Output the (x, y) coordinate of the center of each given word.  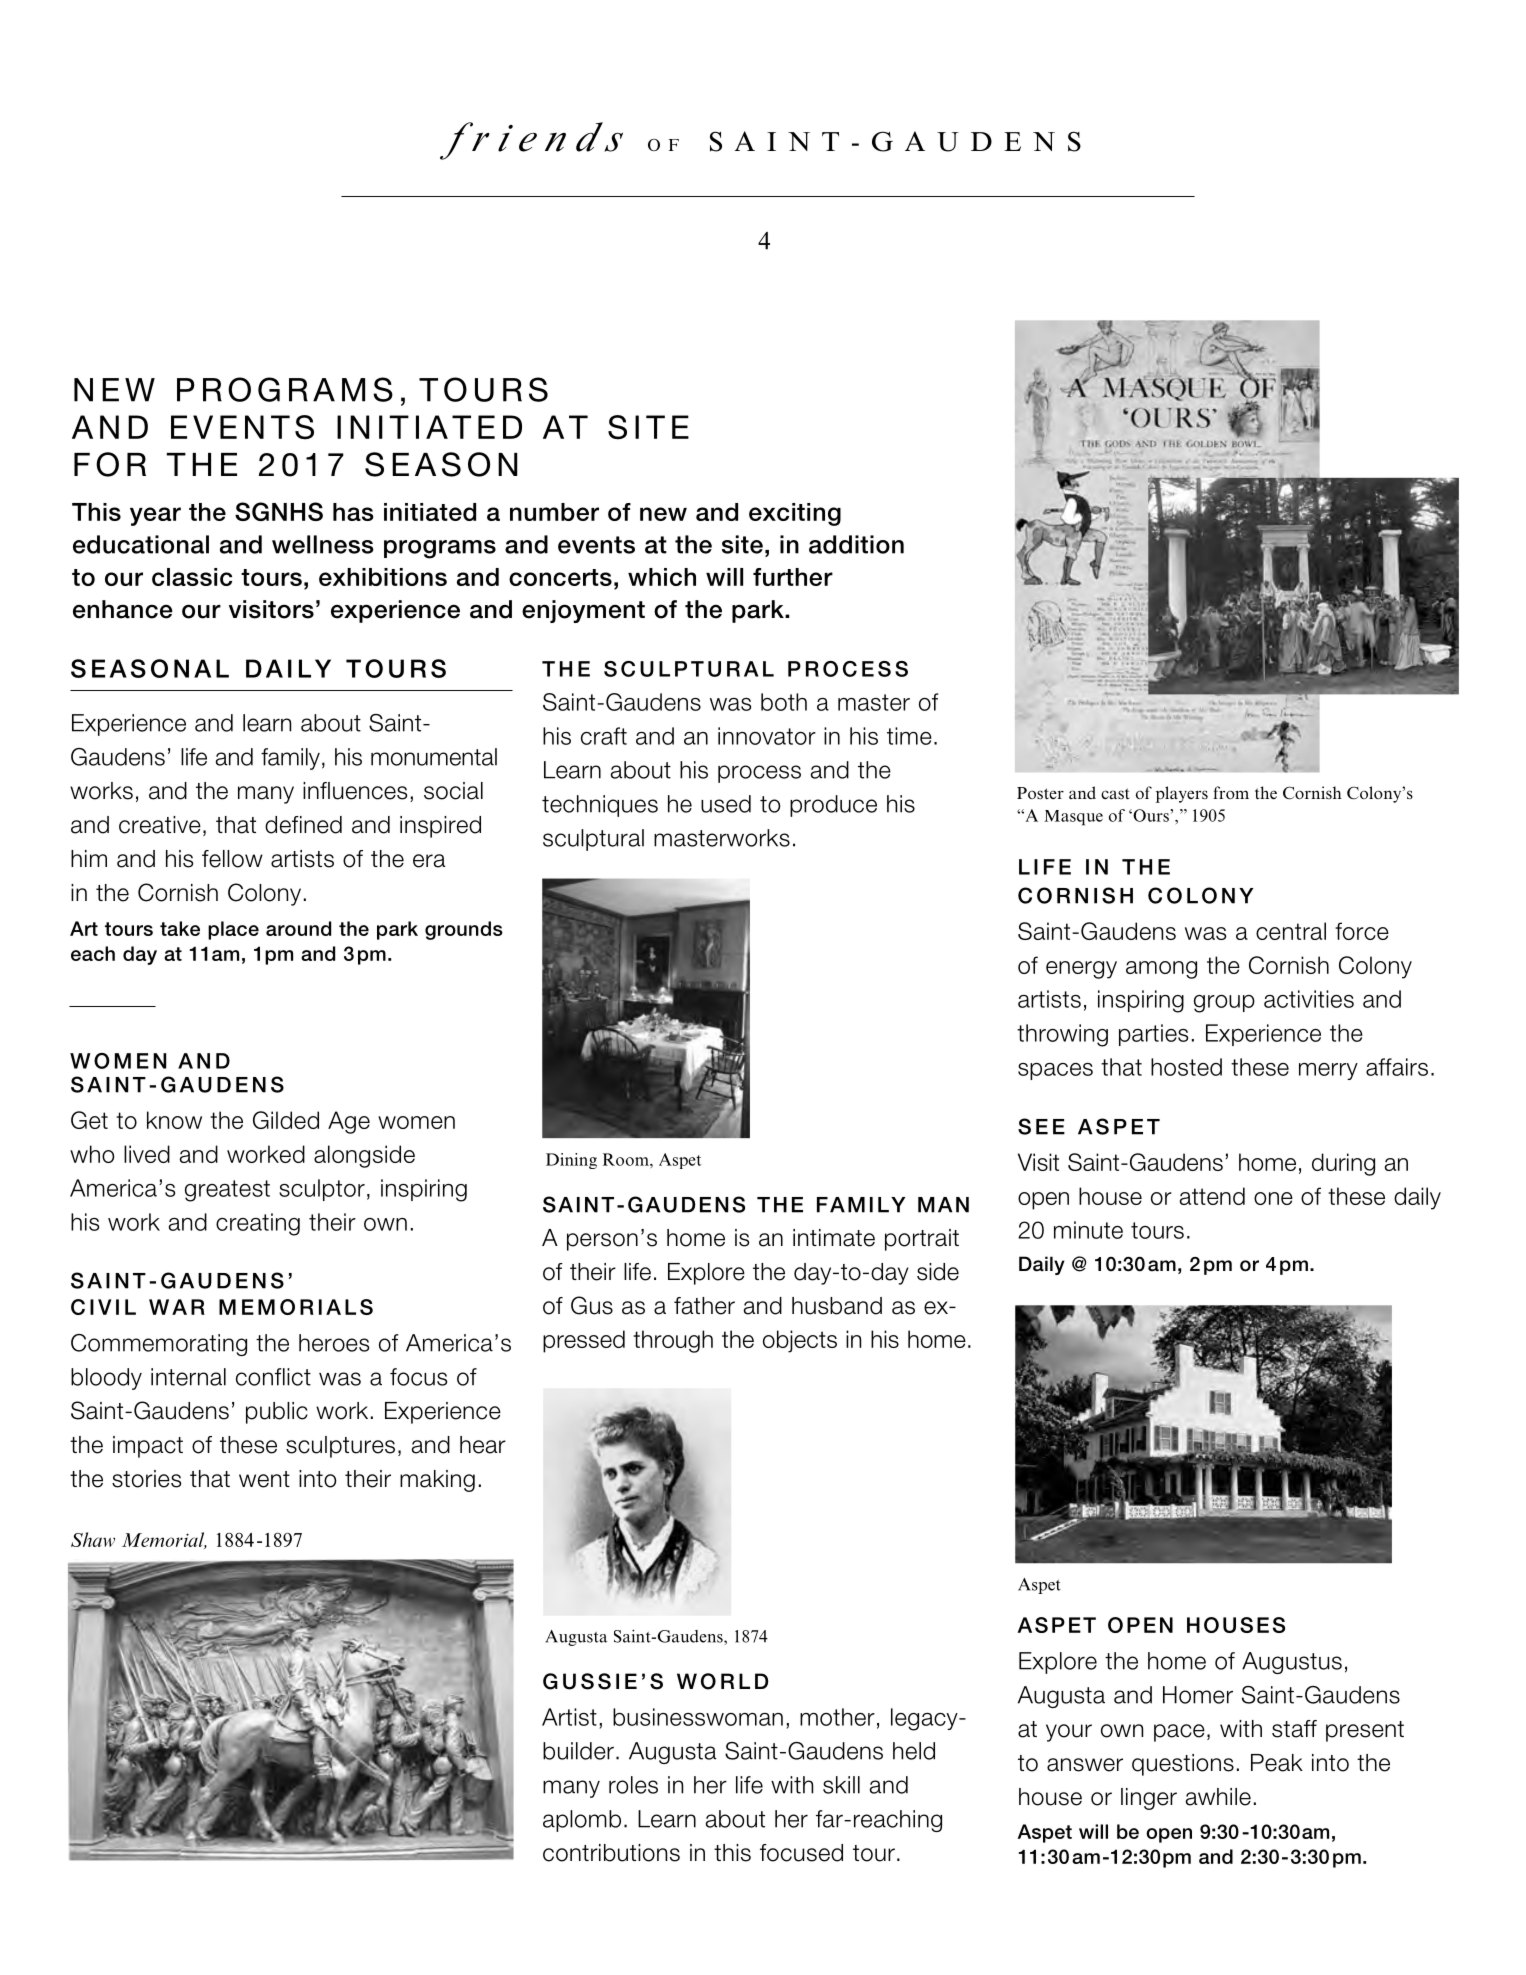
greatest (227, 1191)
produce (833, 806)
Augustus (1292, 1663)
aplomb (582, 1821)
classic (192, 577)
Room (627, 1159)
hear (483, 1445)
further (793, 577)
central (1291, 931)
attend (1212, 1196)
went (264, 1479)
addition (856, 544)
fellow (232, 859)
